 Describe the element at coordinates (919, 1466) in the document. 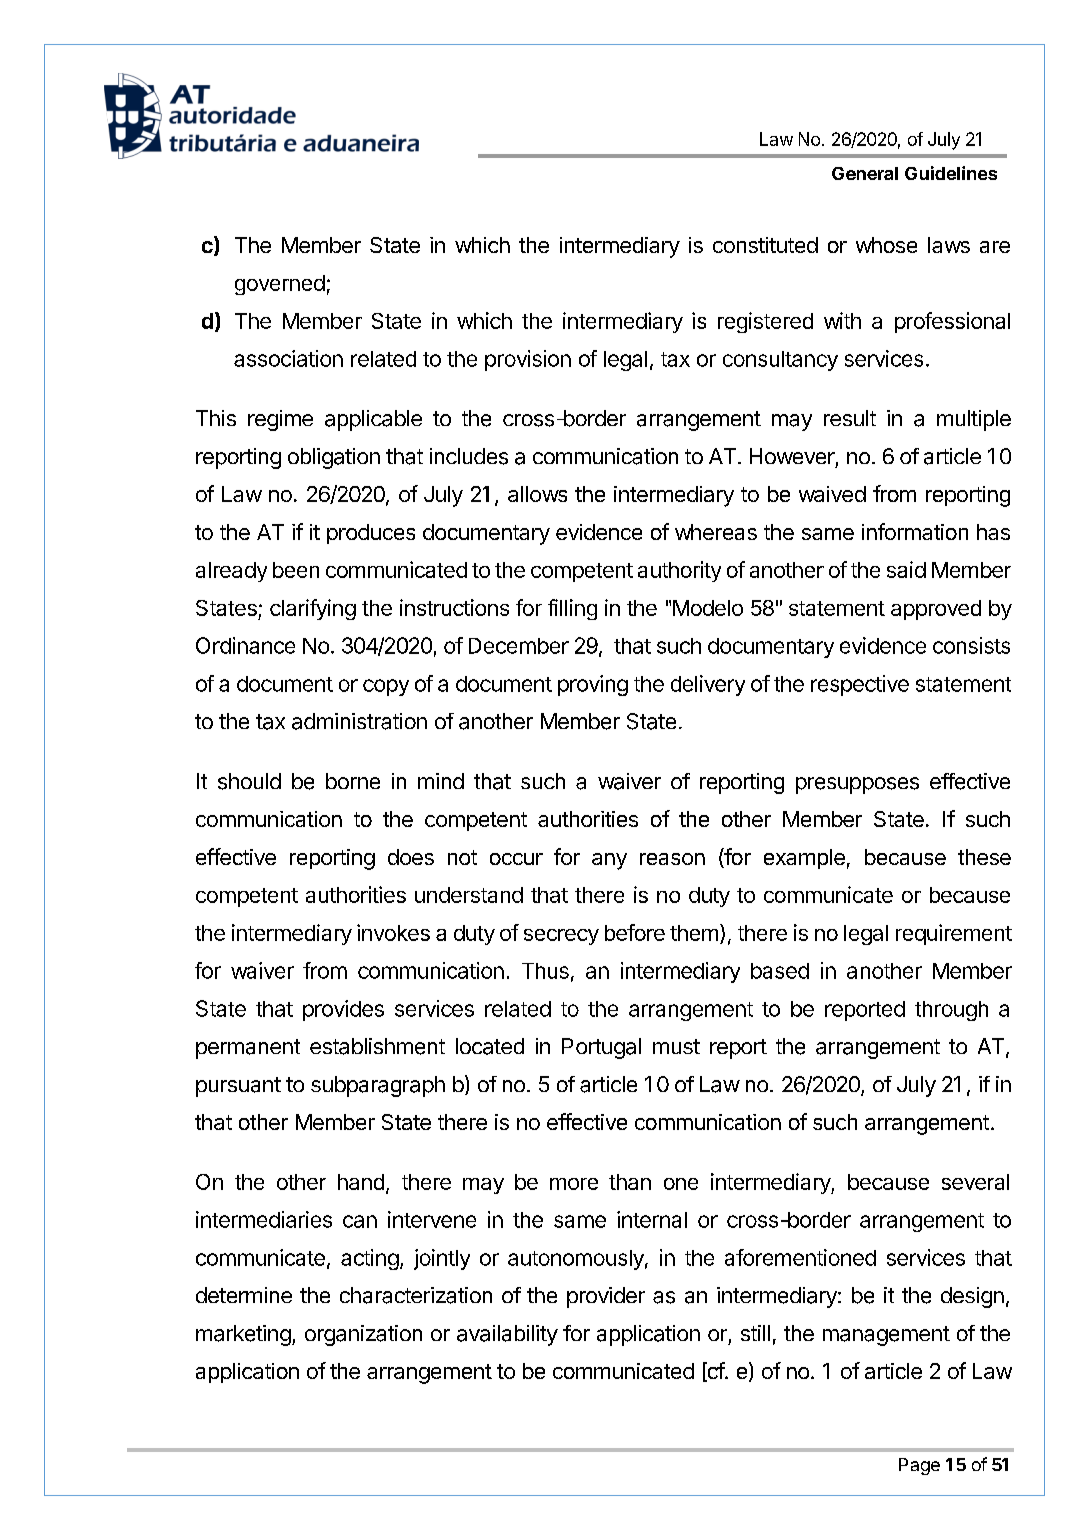

I see `Page` at that location.
